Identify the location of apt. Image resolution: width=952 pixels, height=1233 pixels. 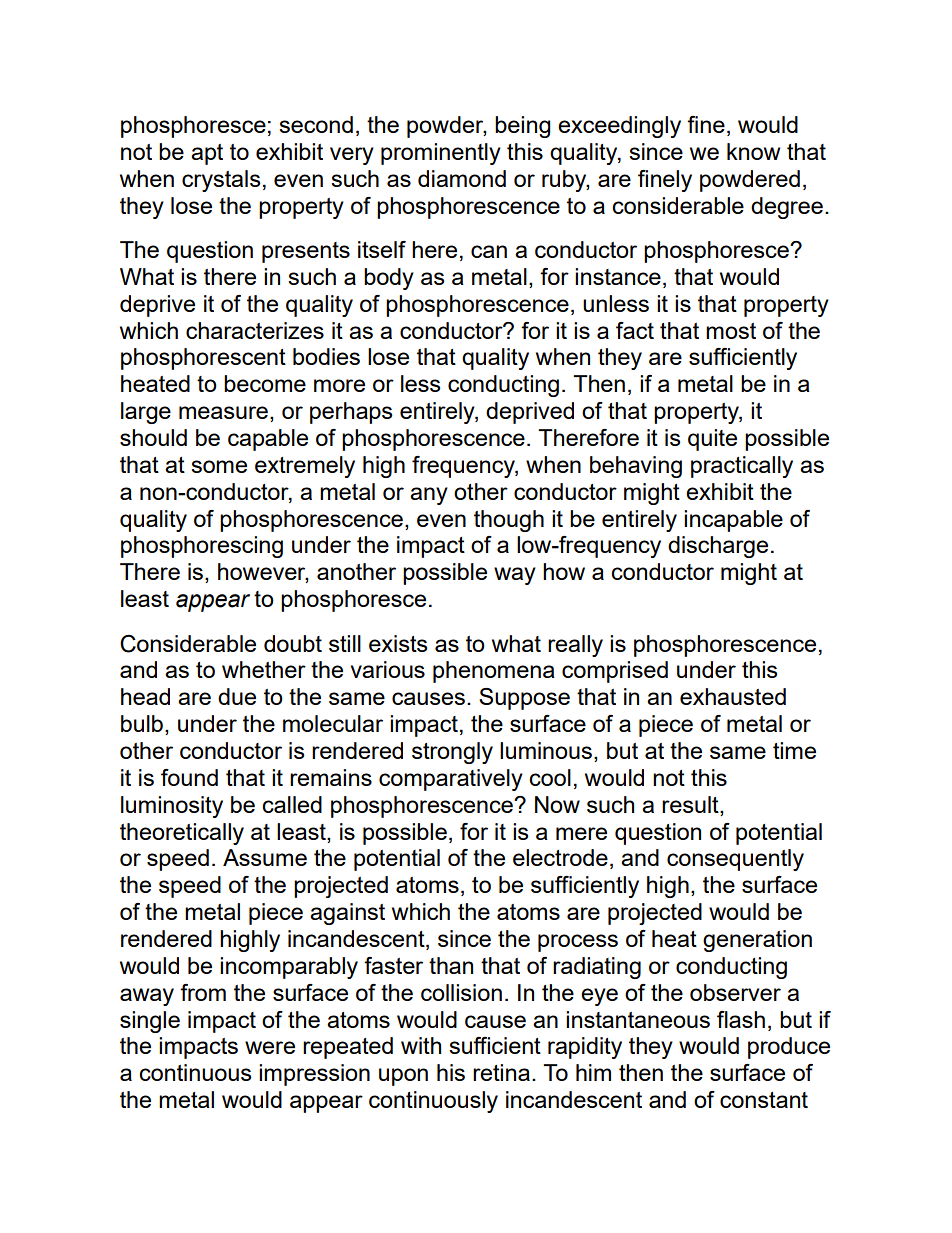
(207, 154).
